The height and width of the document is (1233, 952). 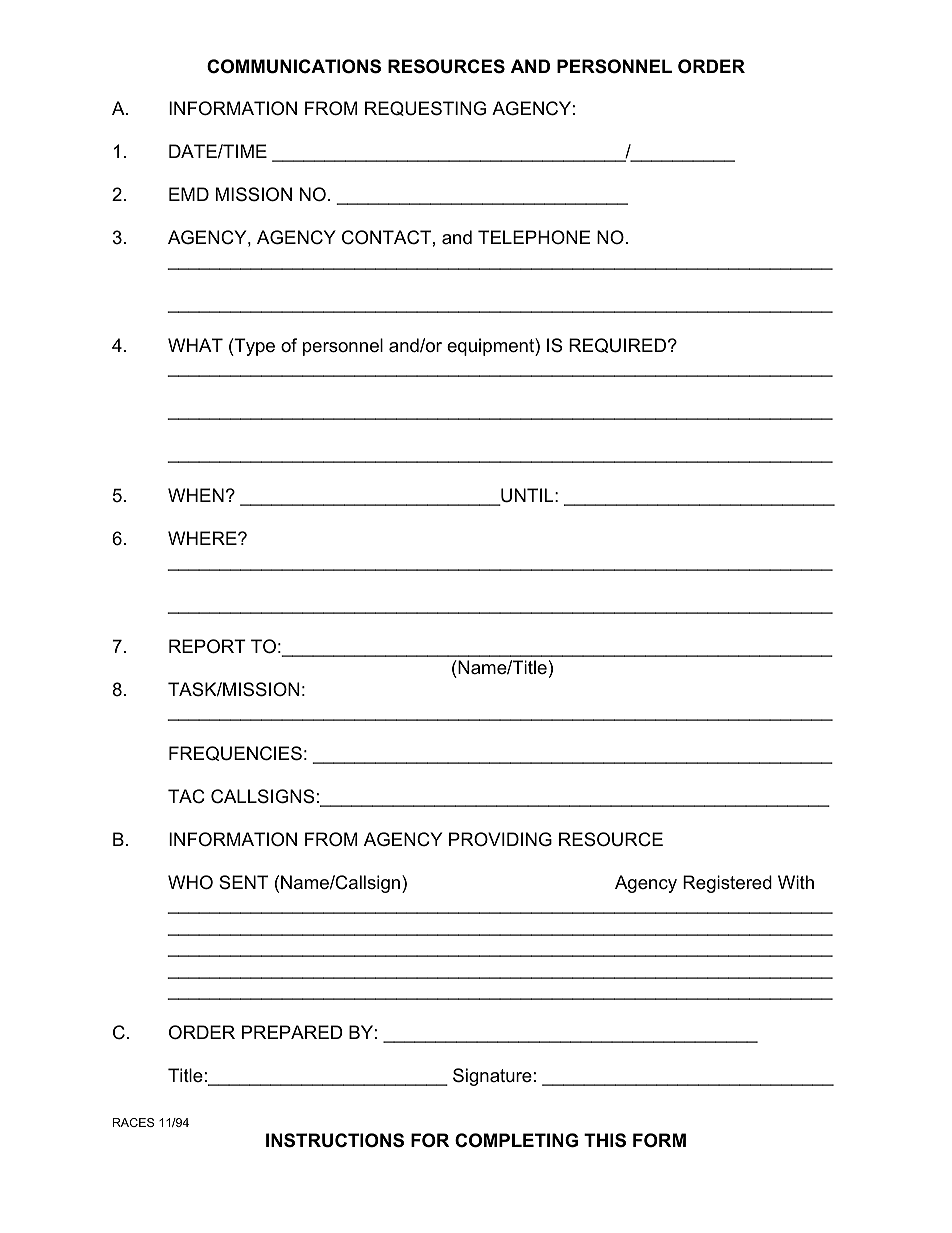 What do you see at coordinates (133, 1122) in the document?
I see `RACES` at bounding box center [133, 1122].
